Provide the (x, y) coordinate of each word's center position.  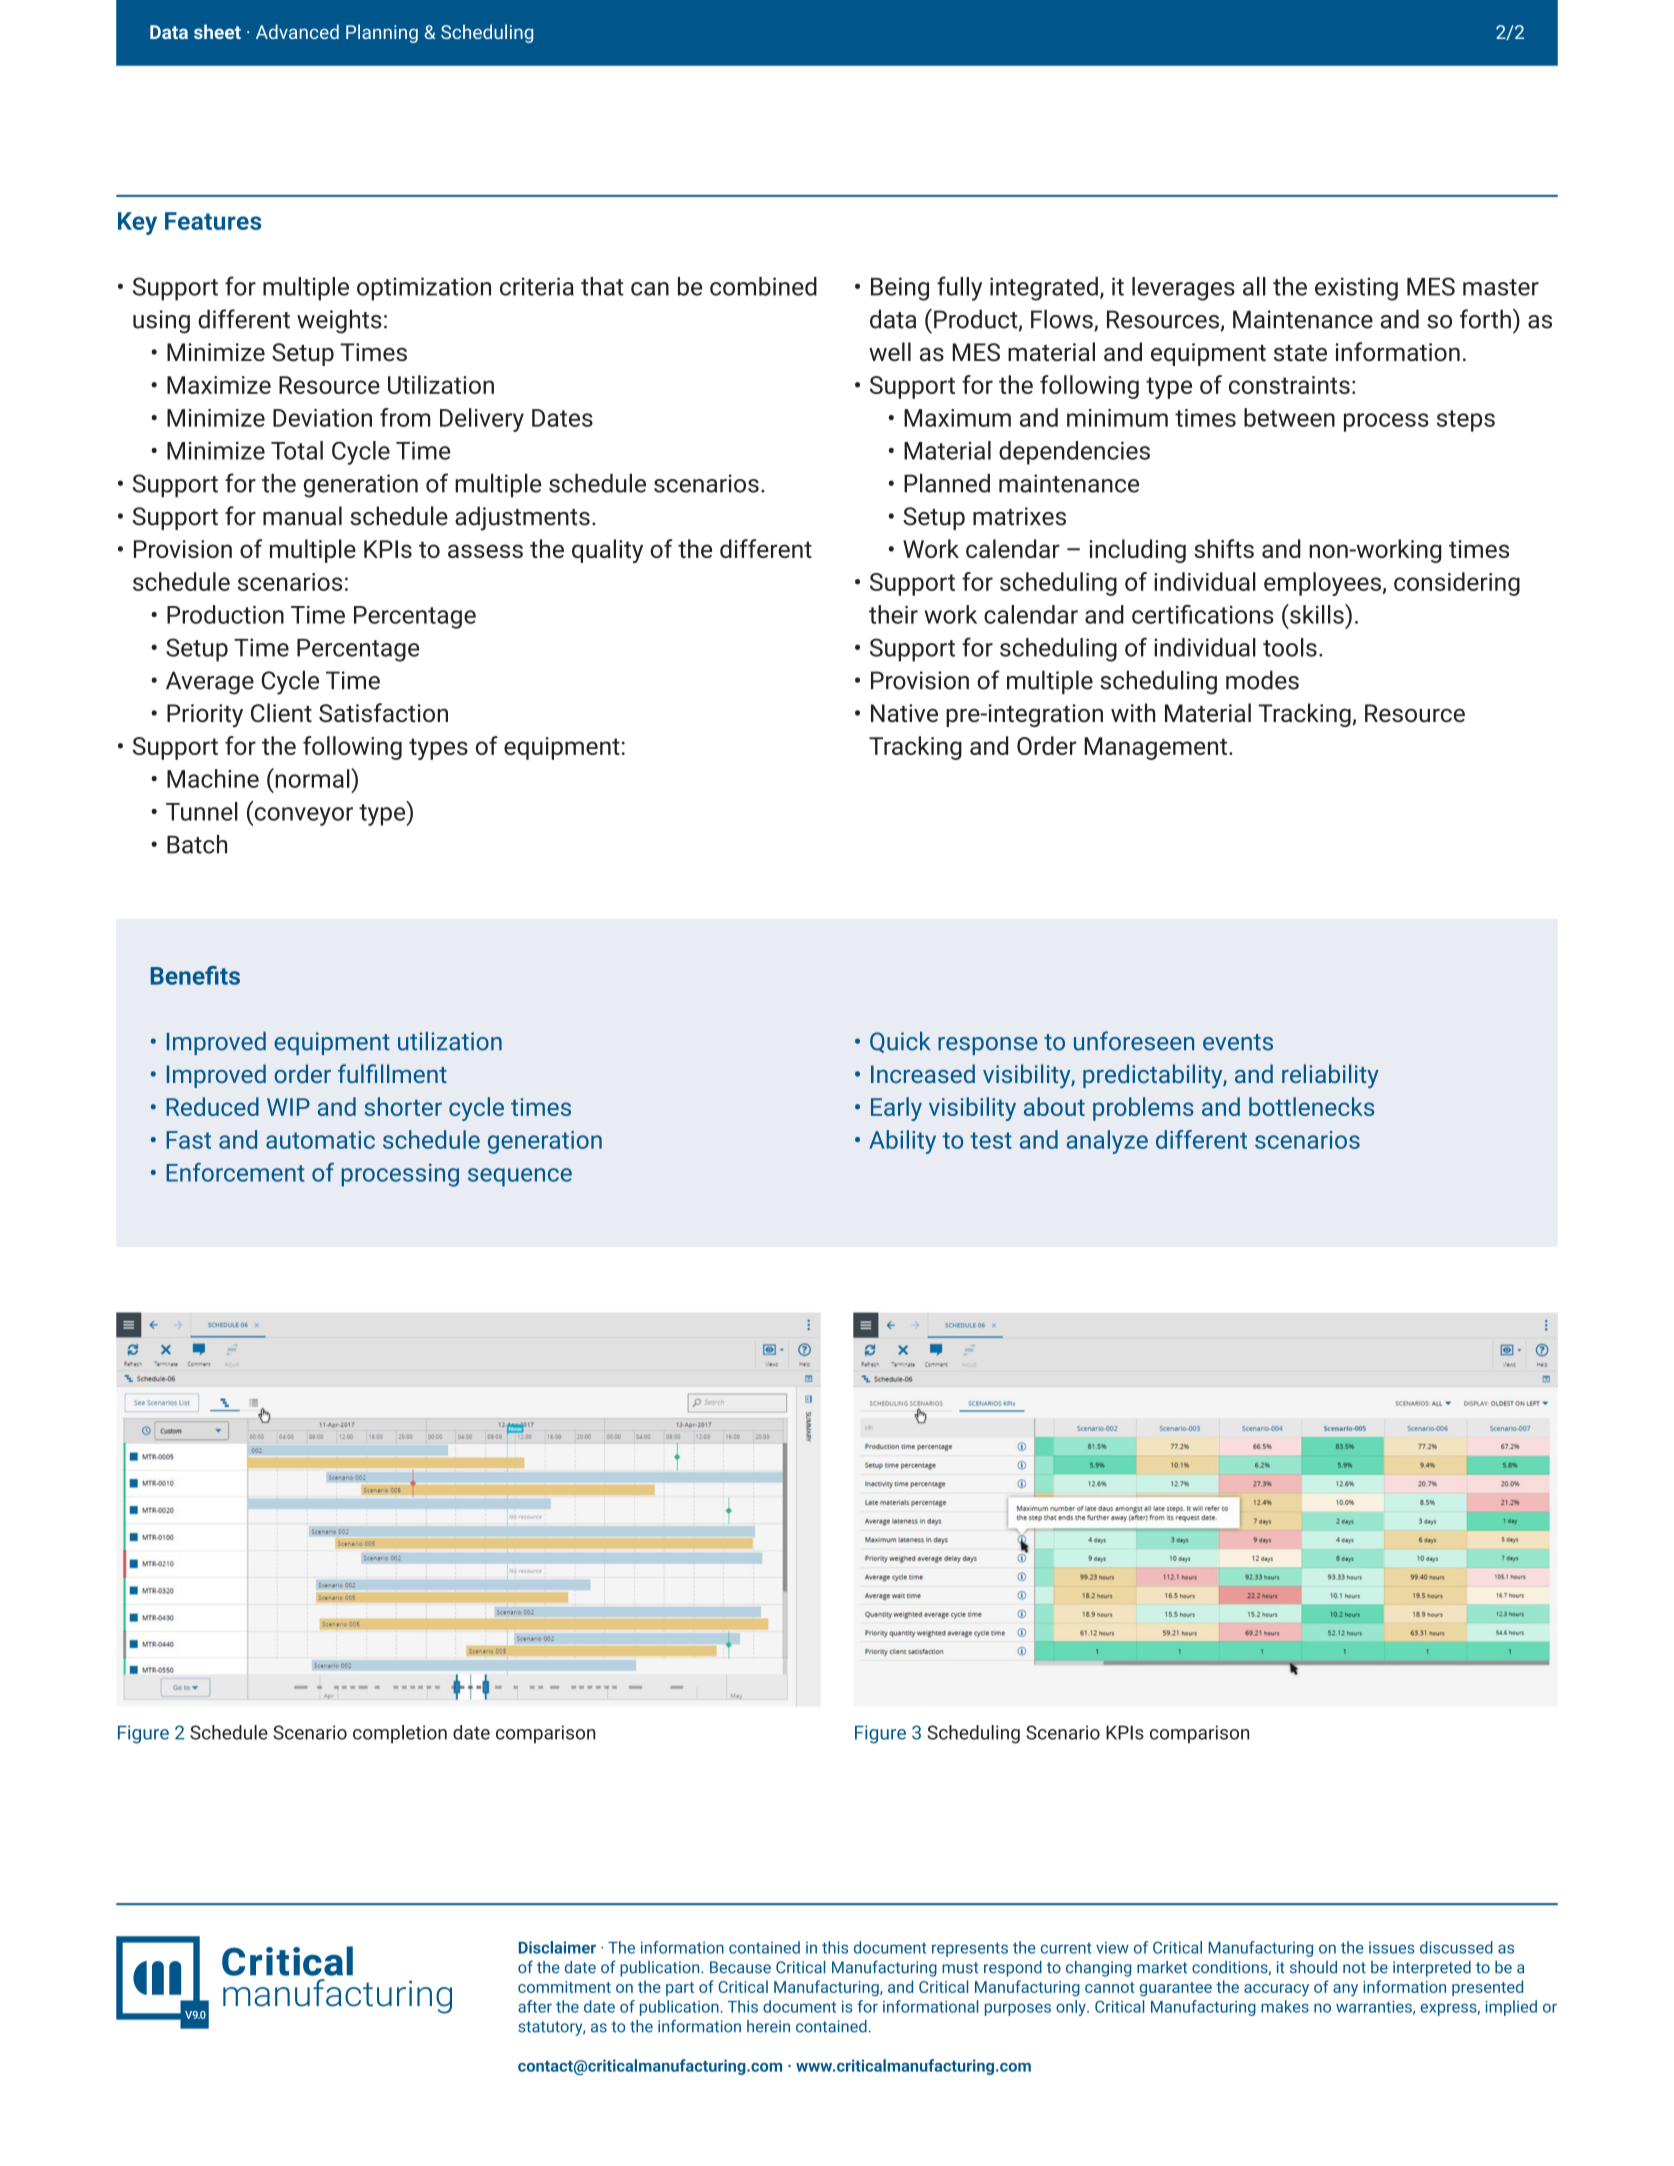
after (535, 2006)
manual (302, 516)
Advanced (297, 31)
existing (1356, 289)
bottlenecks (1311, 1106)
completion (400, 1734)
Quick (900, 1042)
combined (763, 286)
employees (1322, 584)
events (1238, 1042)
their (893, 614)
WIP (288, 1107)
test (991, 1140)
